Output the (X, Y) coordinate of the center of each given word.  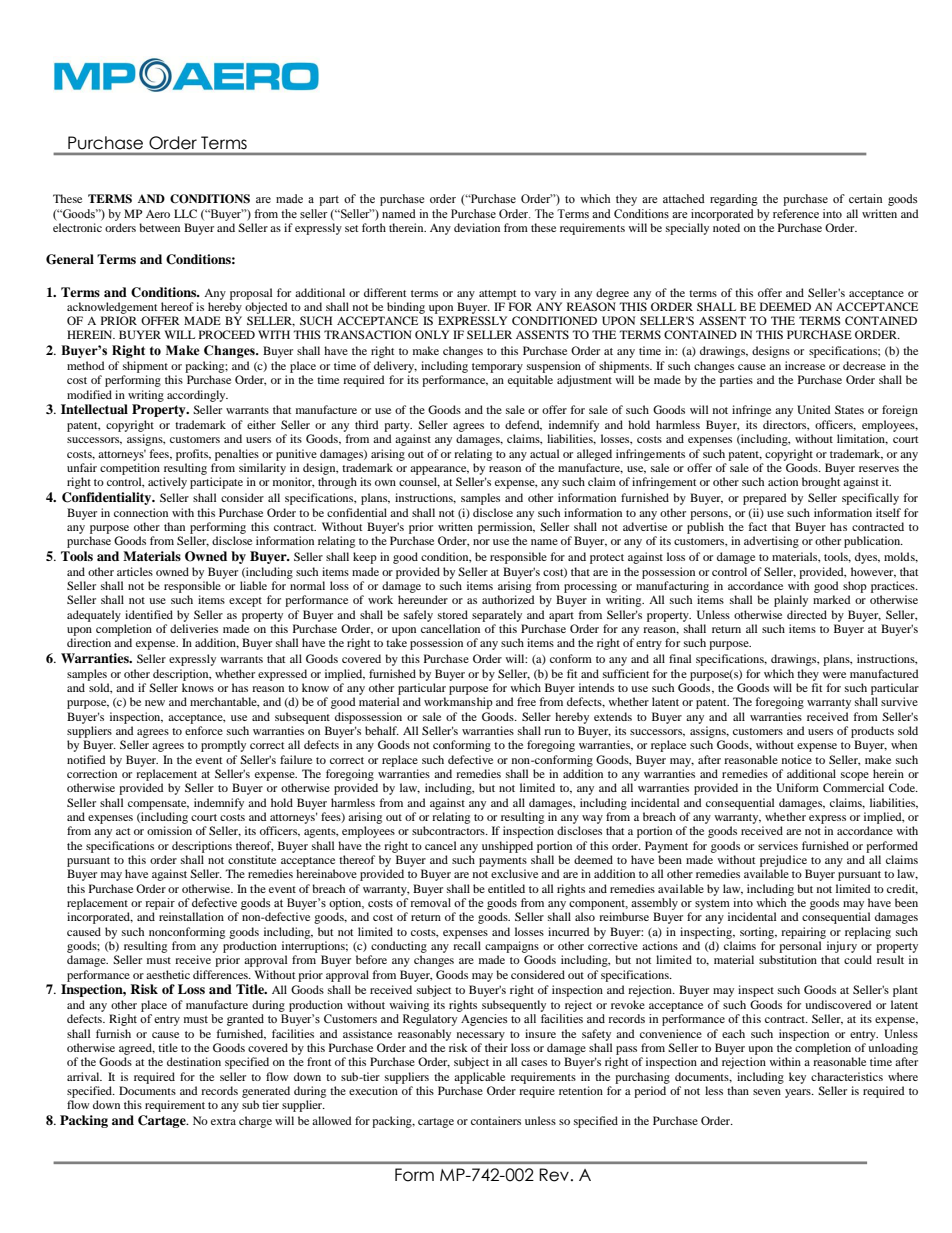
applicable (479, 1078)
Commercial (853, 787)
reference (796, 213)
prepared (765, 499)
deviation (477, 227)
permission (506, 528)
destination (194, 1061)
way (592, 819)
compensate (158, 805)
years (799, 1093)
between (159, 227)
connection (141, 512)
